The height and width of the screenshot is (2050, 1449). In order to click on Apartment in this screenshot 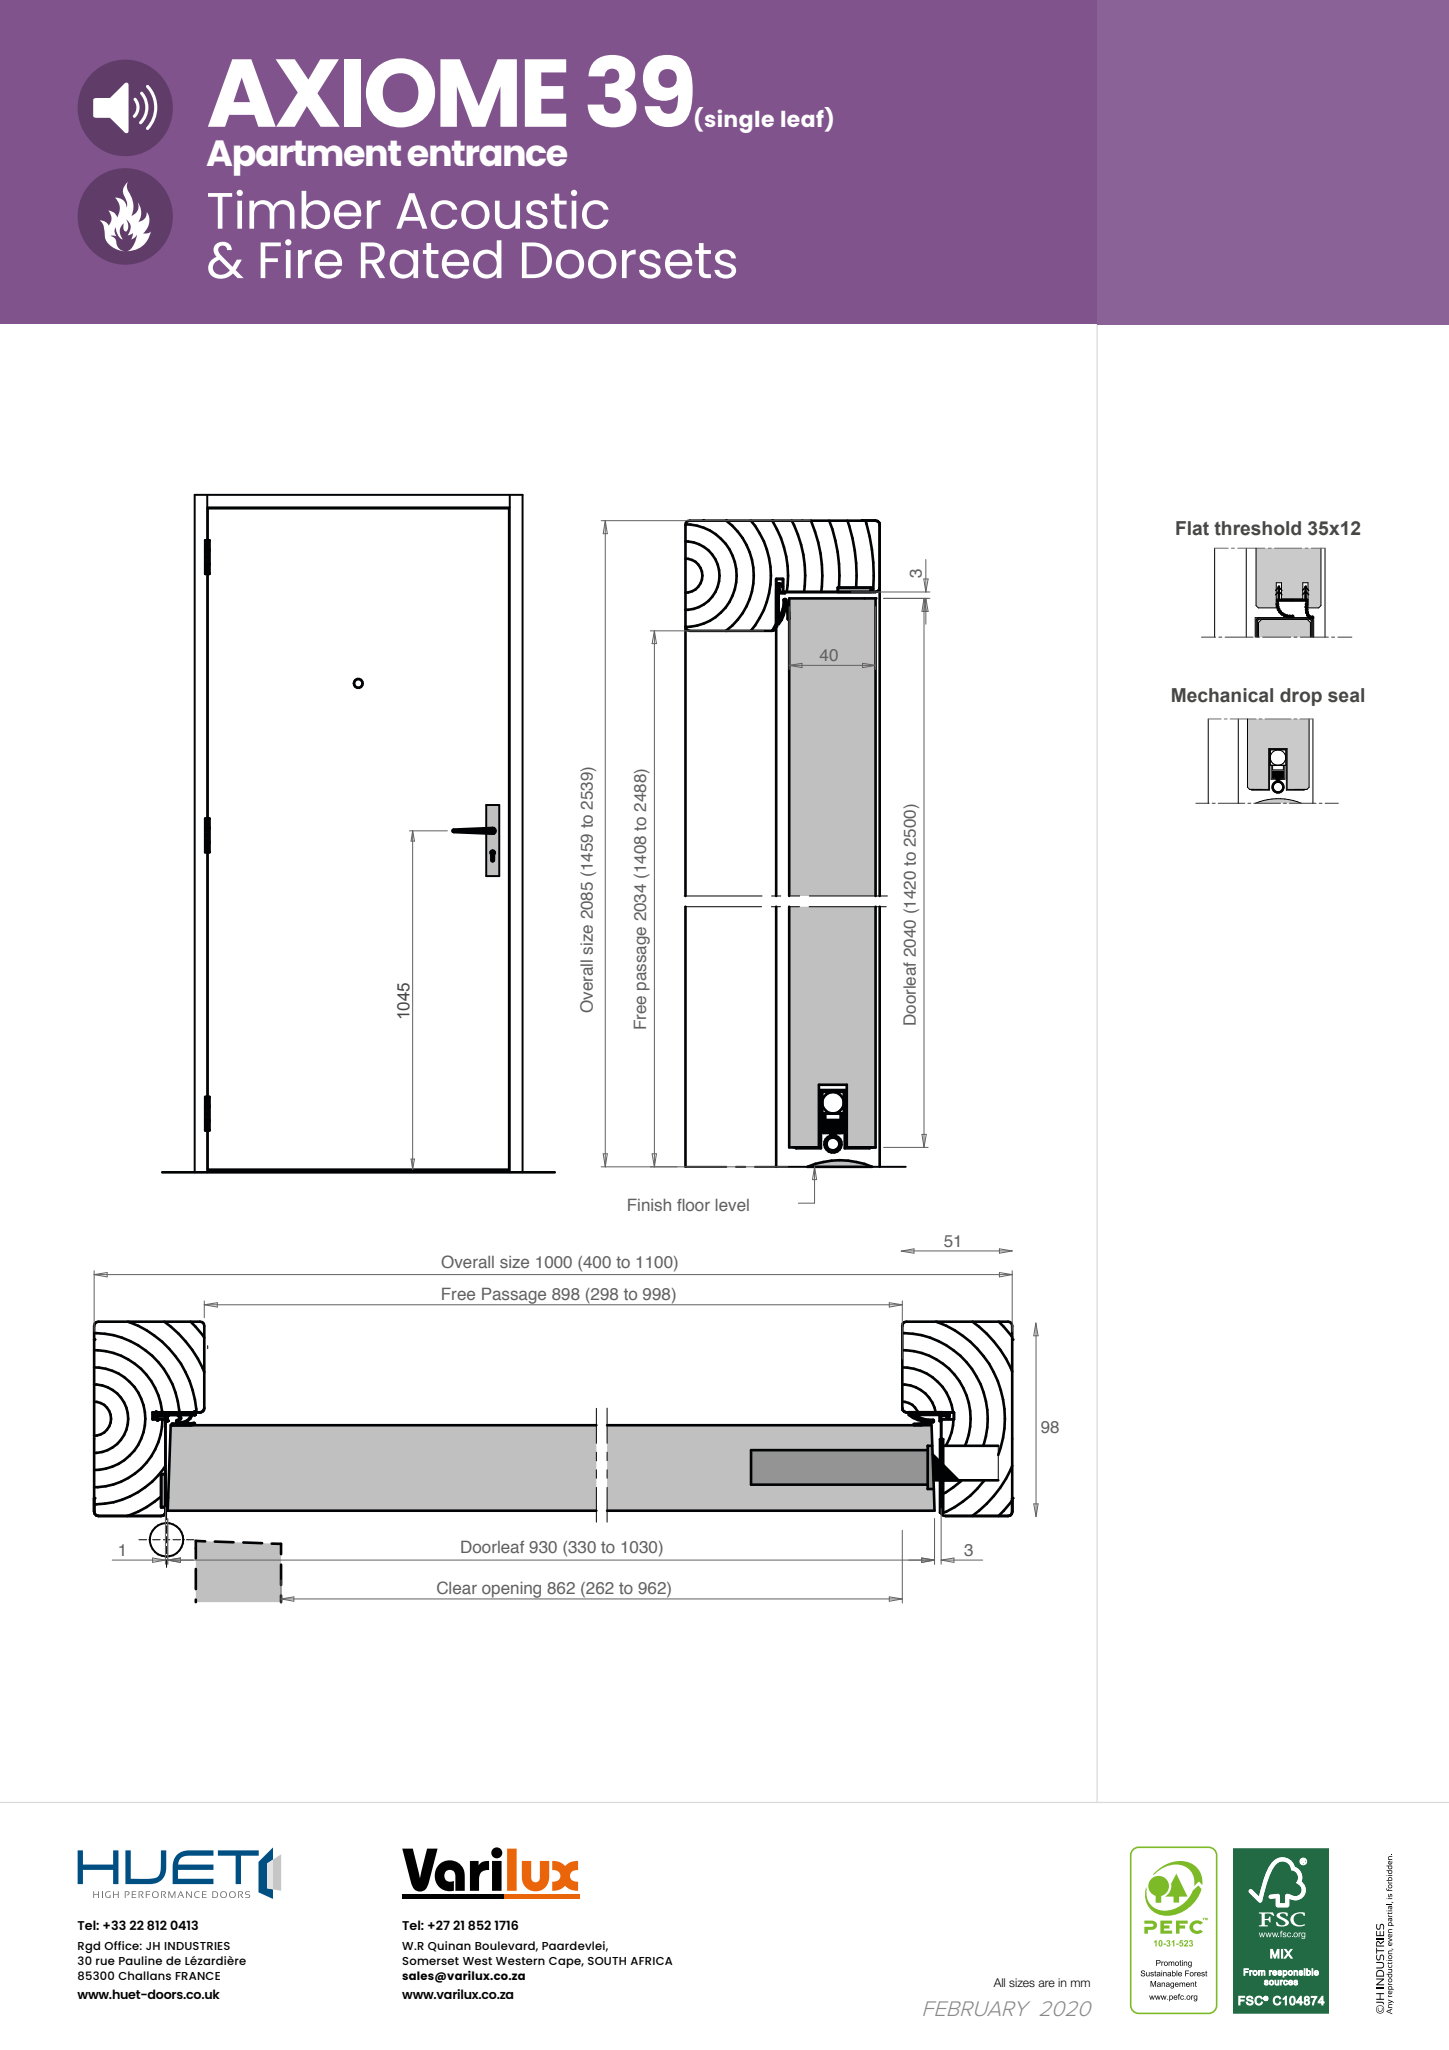, I will do `click(304, 158)`.
